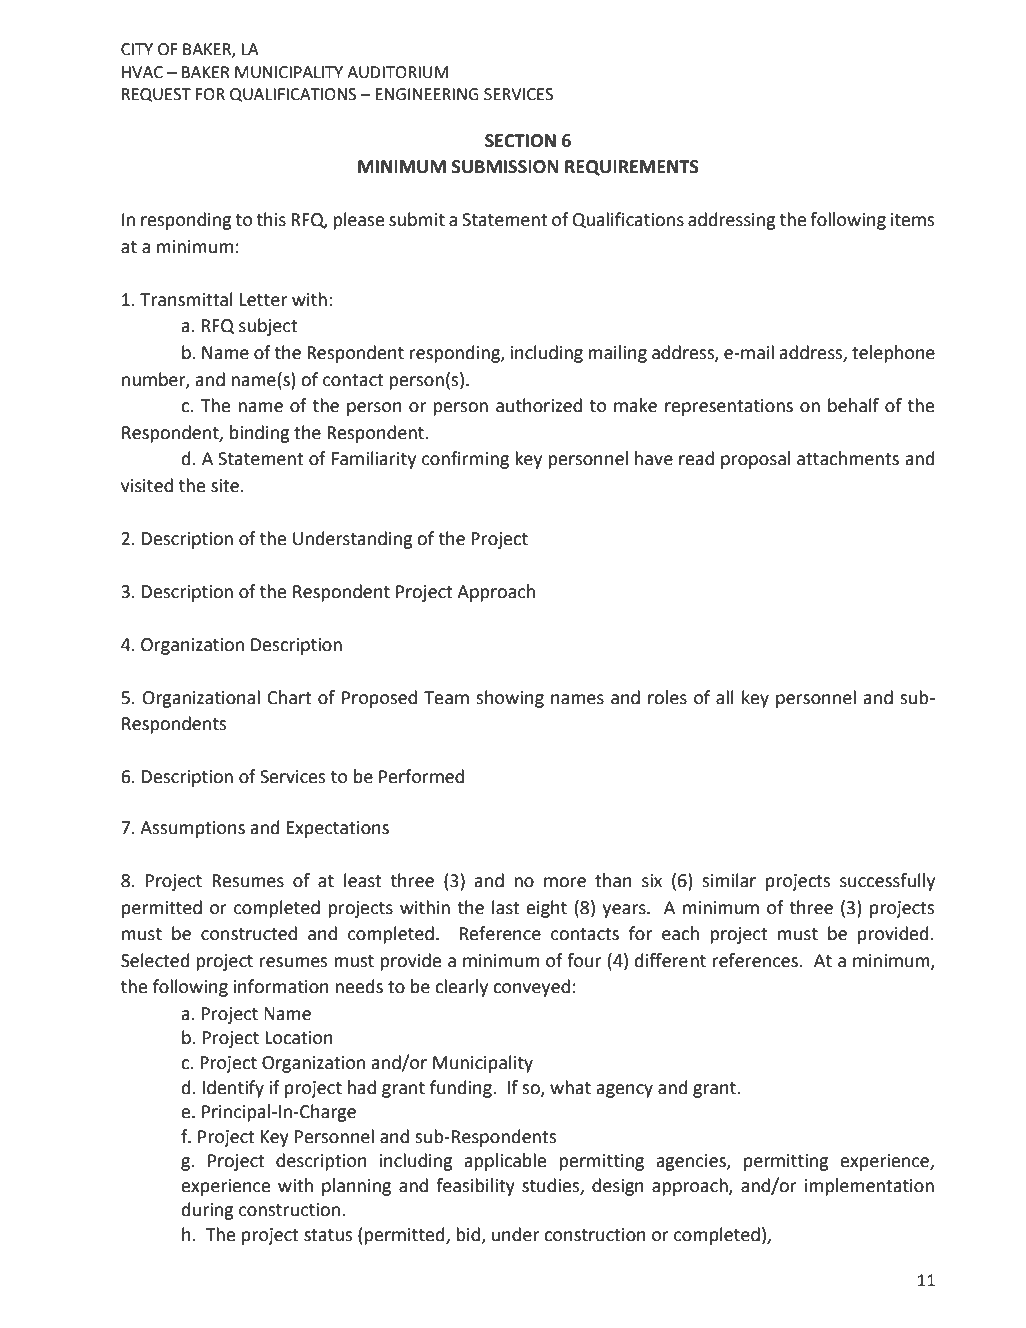 Image resolution: width=1026 pixels, height=1328 pixels. What do you see at coordinates (208, 1211) in the document?
I see `during` at bounding box center [208, 1211].
